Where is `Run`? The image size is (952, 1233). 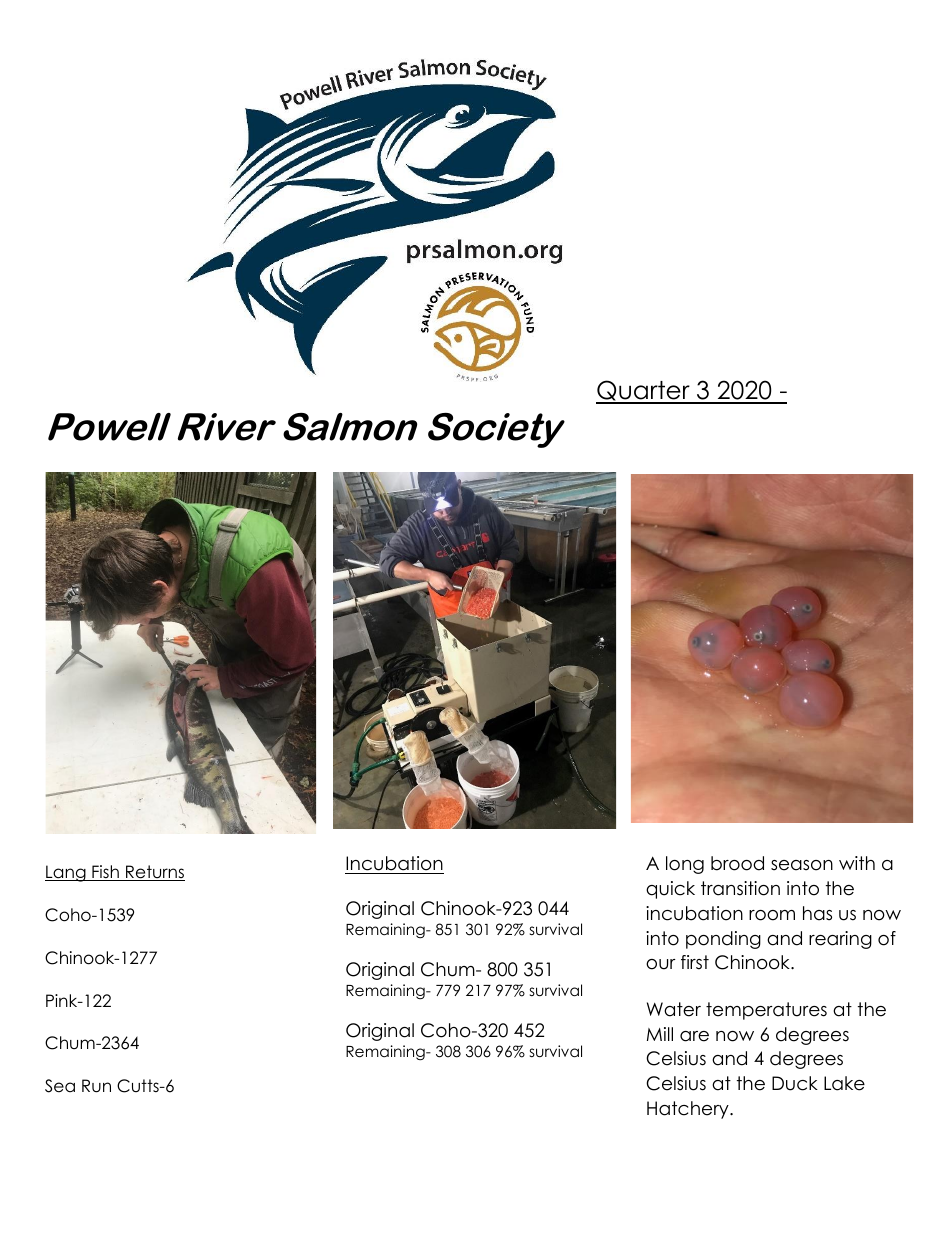 Run is located at coordinates (96, 1086).
